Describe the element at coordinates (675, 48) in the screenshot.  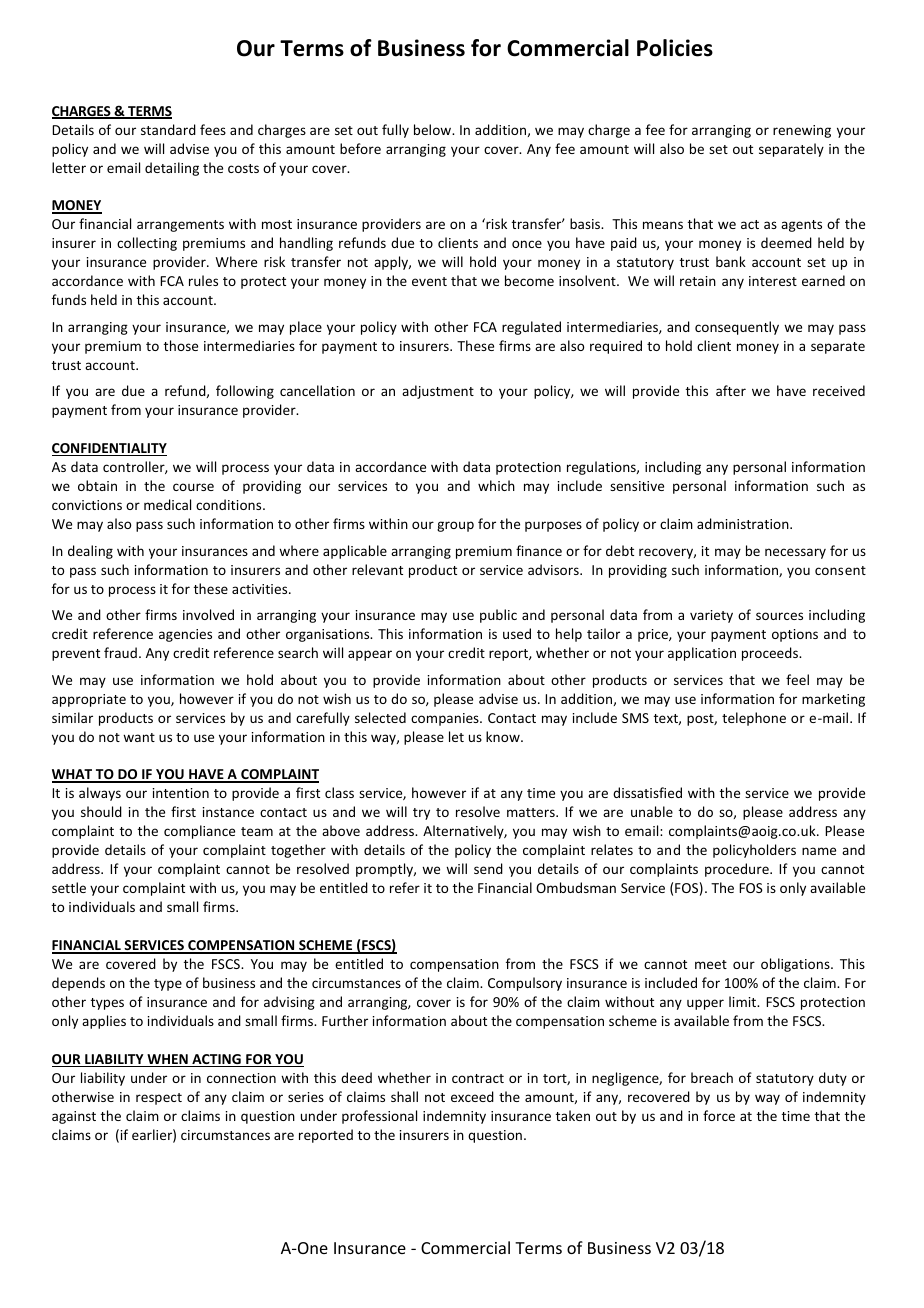
I see `Policies` at that location.
